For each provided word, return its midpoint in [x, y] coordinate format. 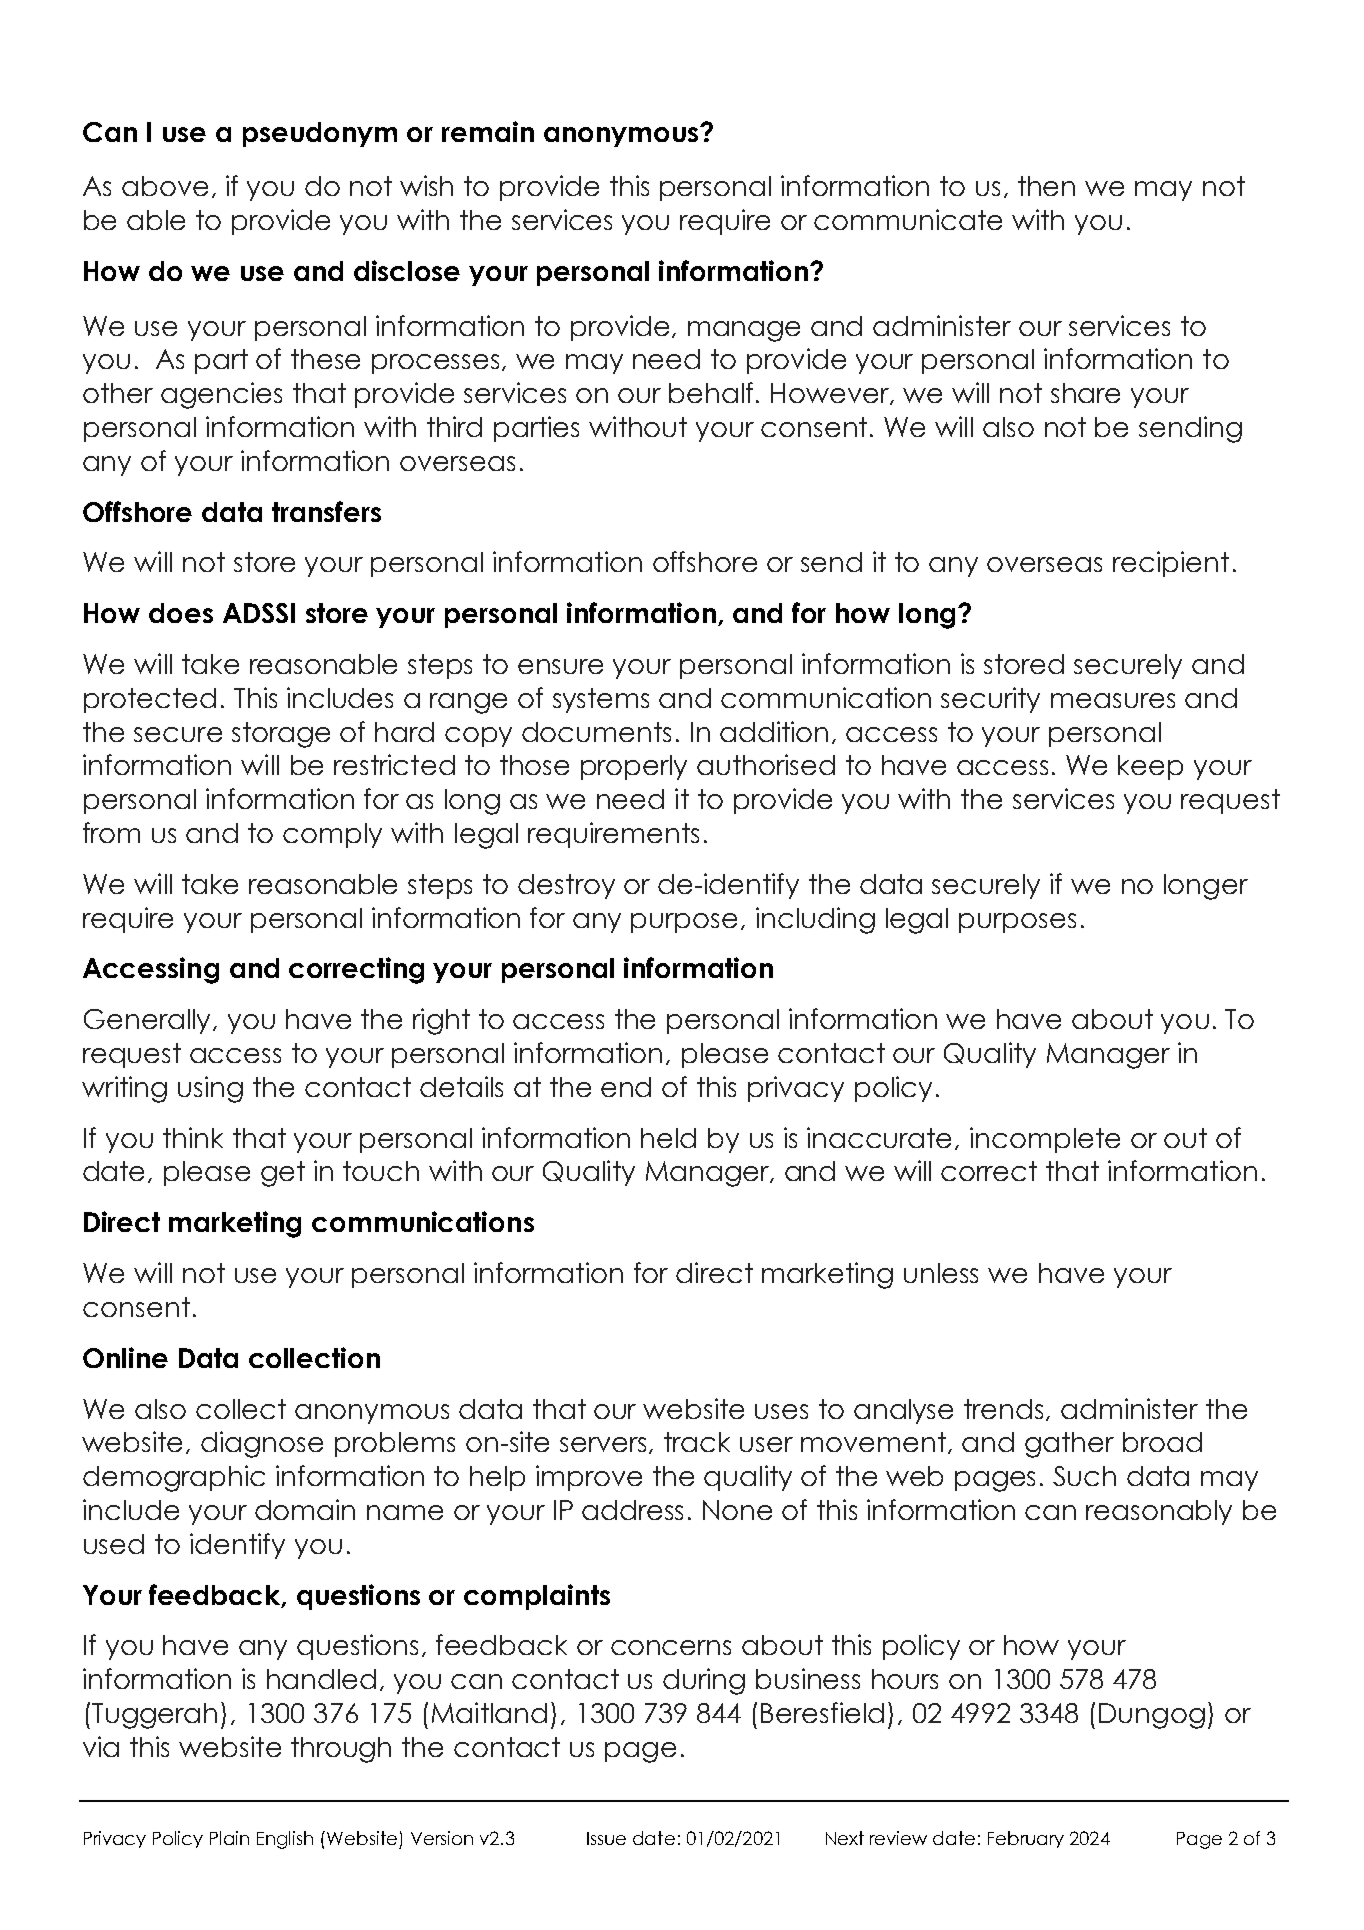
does [181, 613]
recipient [1171, 564]
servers [605, 1445]
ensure [560, 666]
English [285, 1840]
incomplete [1045, 1140]
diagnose [262, 1444]
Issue [606, 1838]
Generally [149, 1021]
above [165, 186]
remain [488, 131]
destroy [566, 886]
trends [1005, 1410]
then [1046, 186]
